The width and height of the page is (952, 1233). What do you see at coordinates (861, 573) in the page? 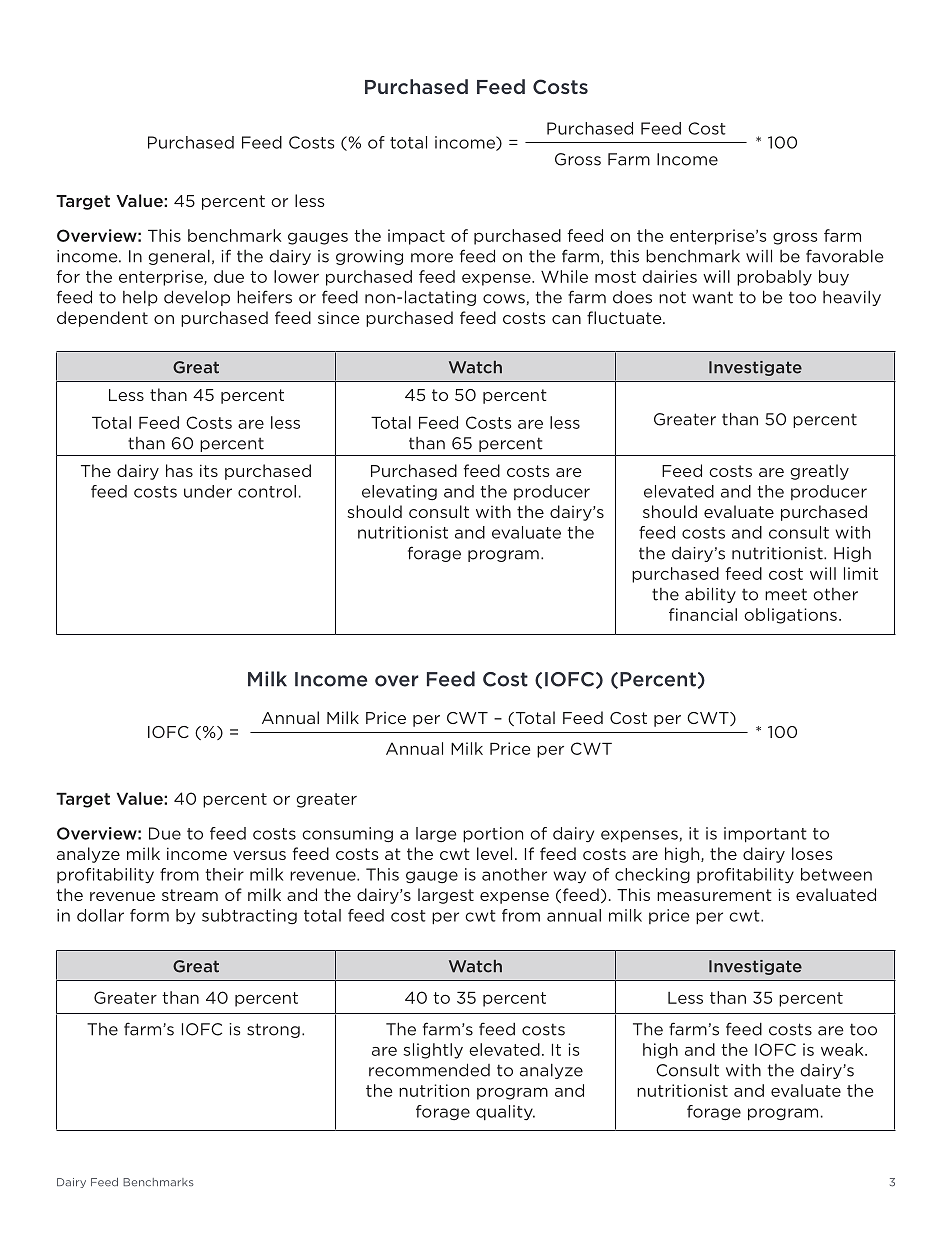
I see `limit` at bounding box center [861, 573].
